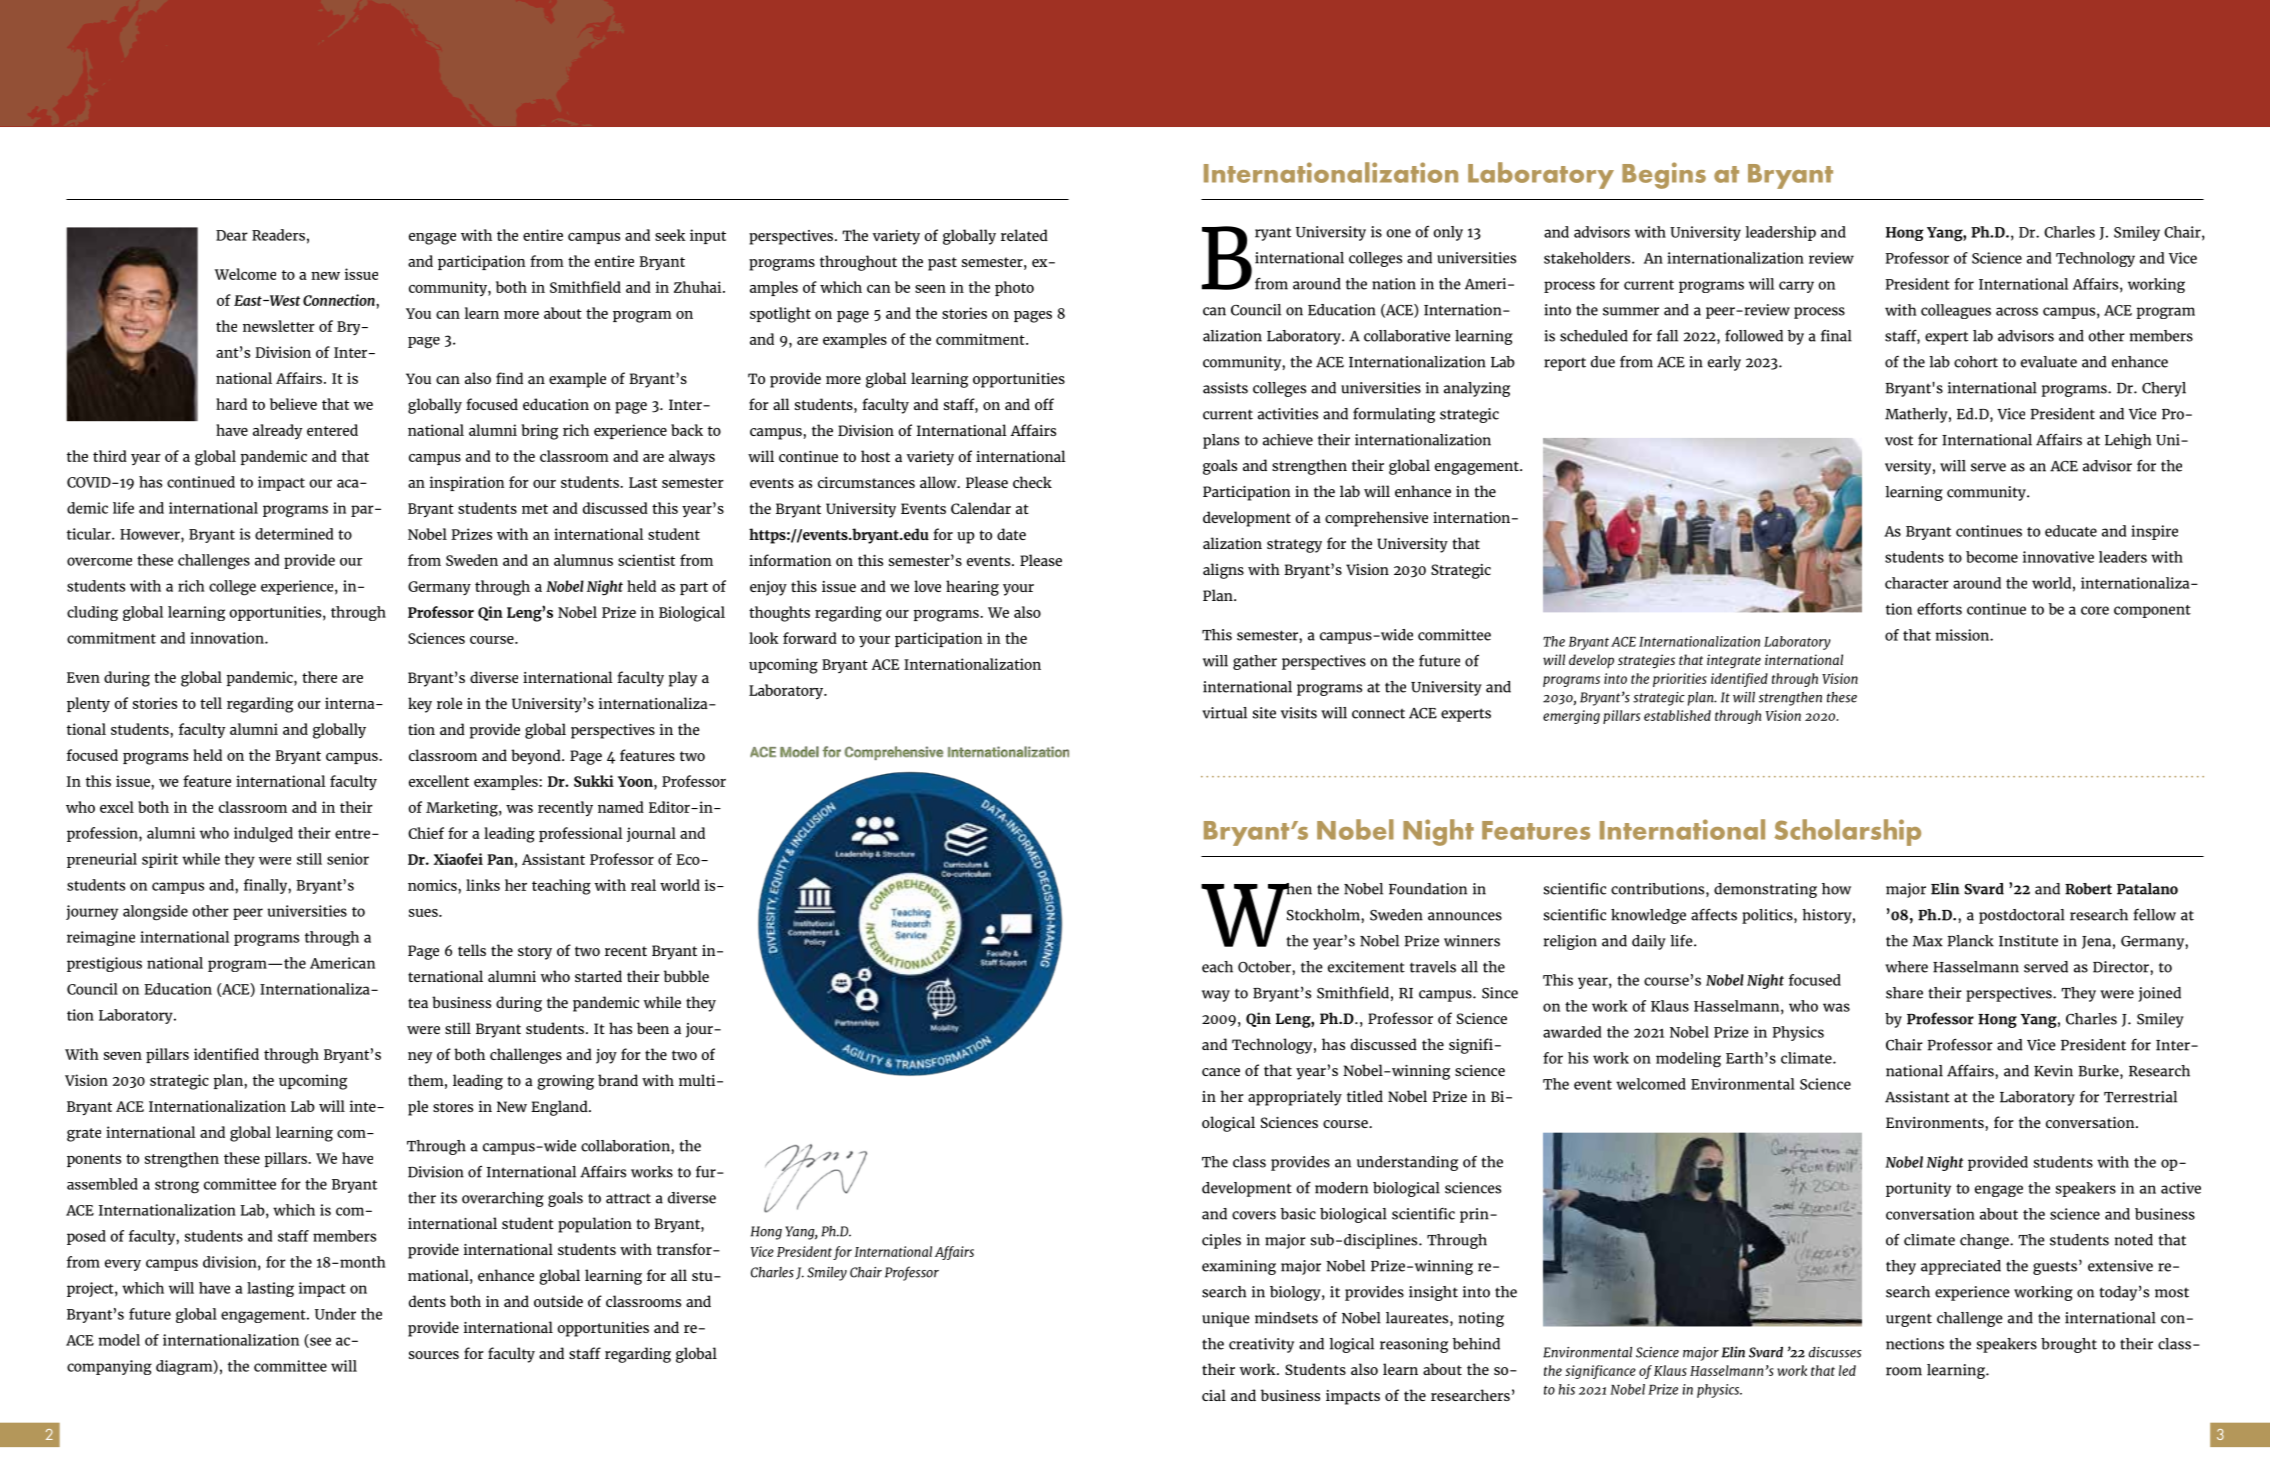  Describe the element at coordinates (1224, 713) in the image. I see `virtual` at that location.
